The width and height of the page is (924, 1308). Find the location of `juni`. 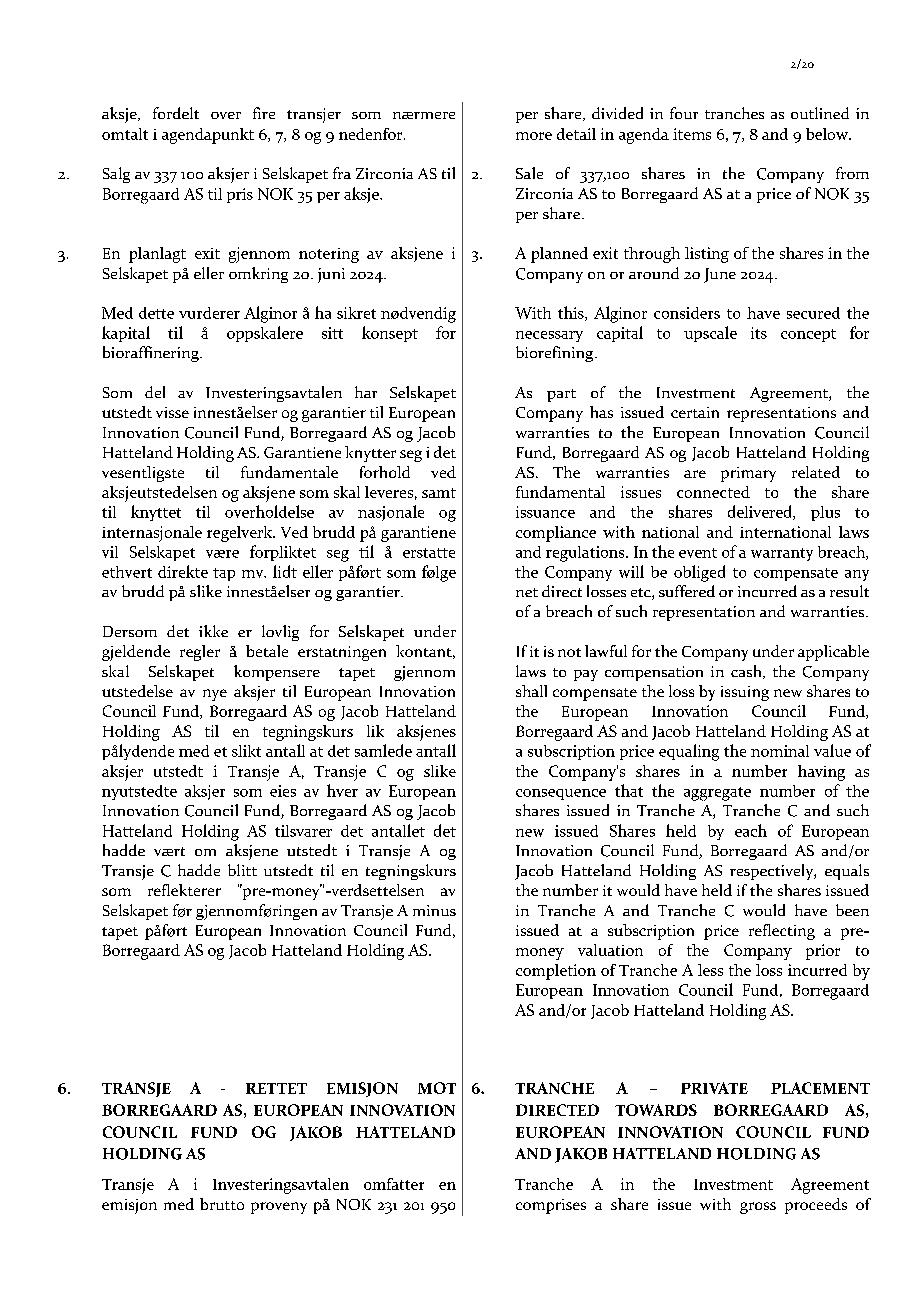

juni is located at coordinates (331, 275).
